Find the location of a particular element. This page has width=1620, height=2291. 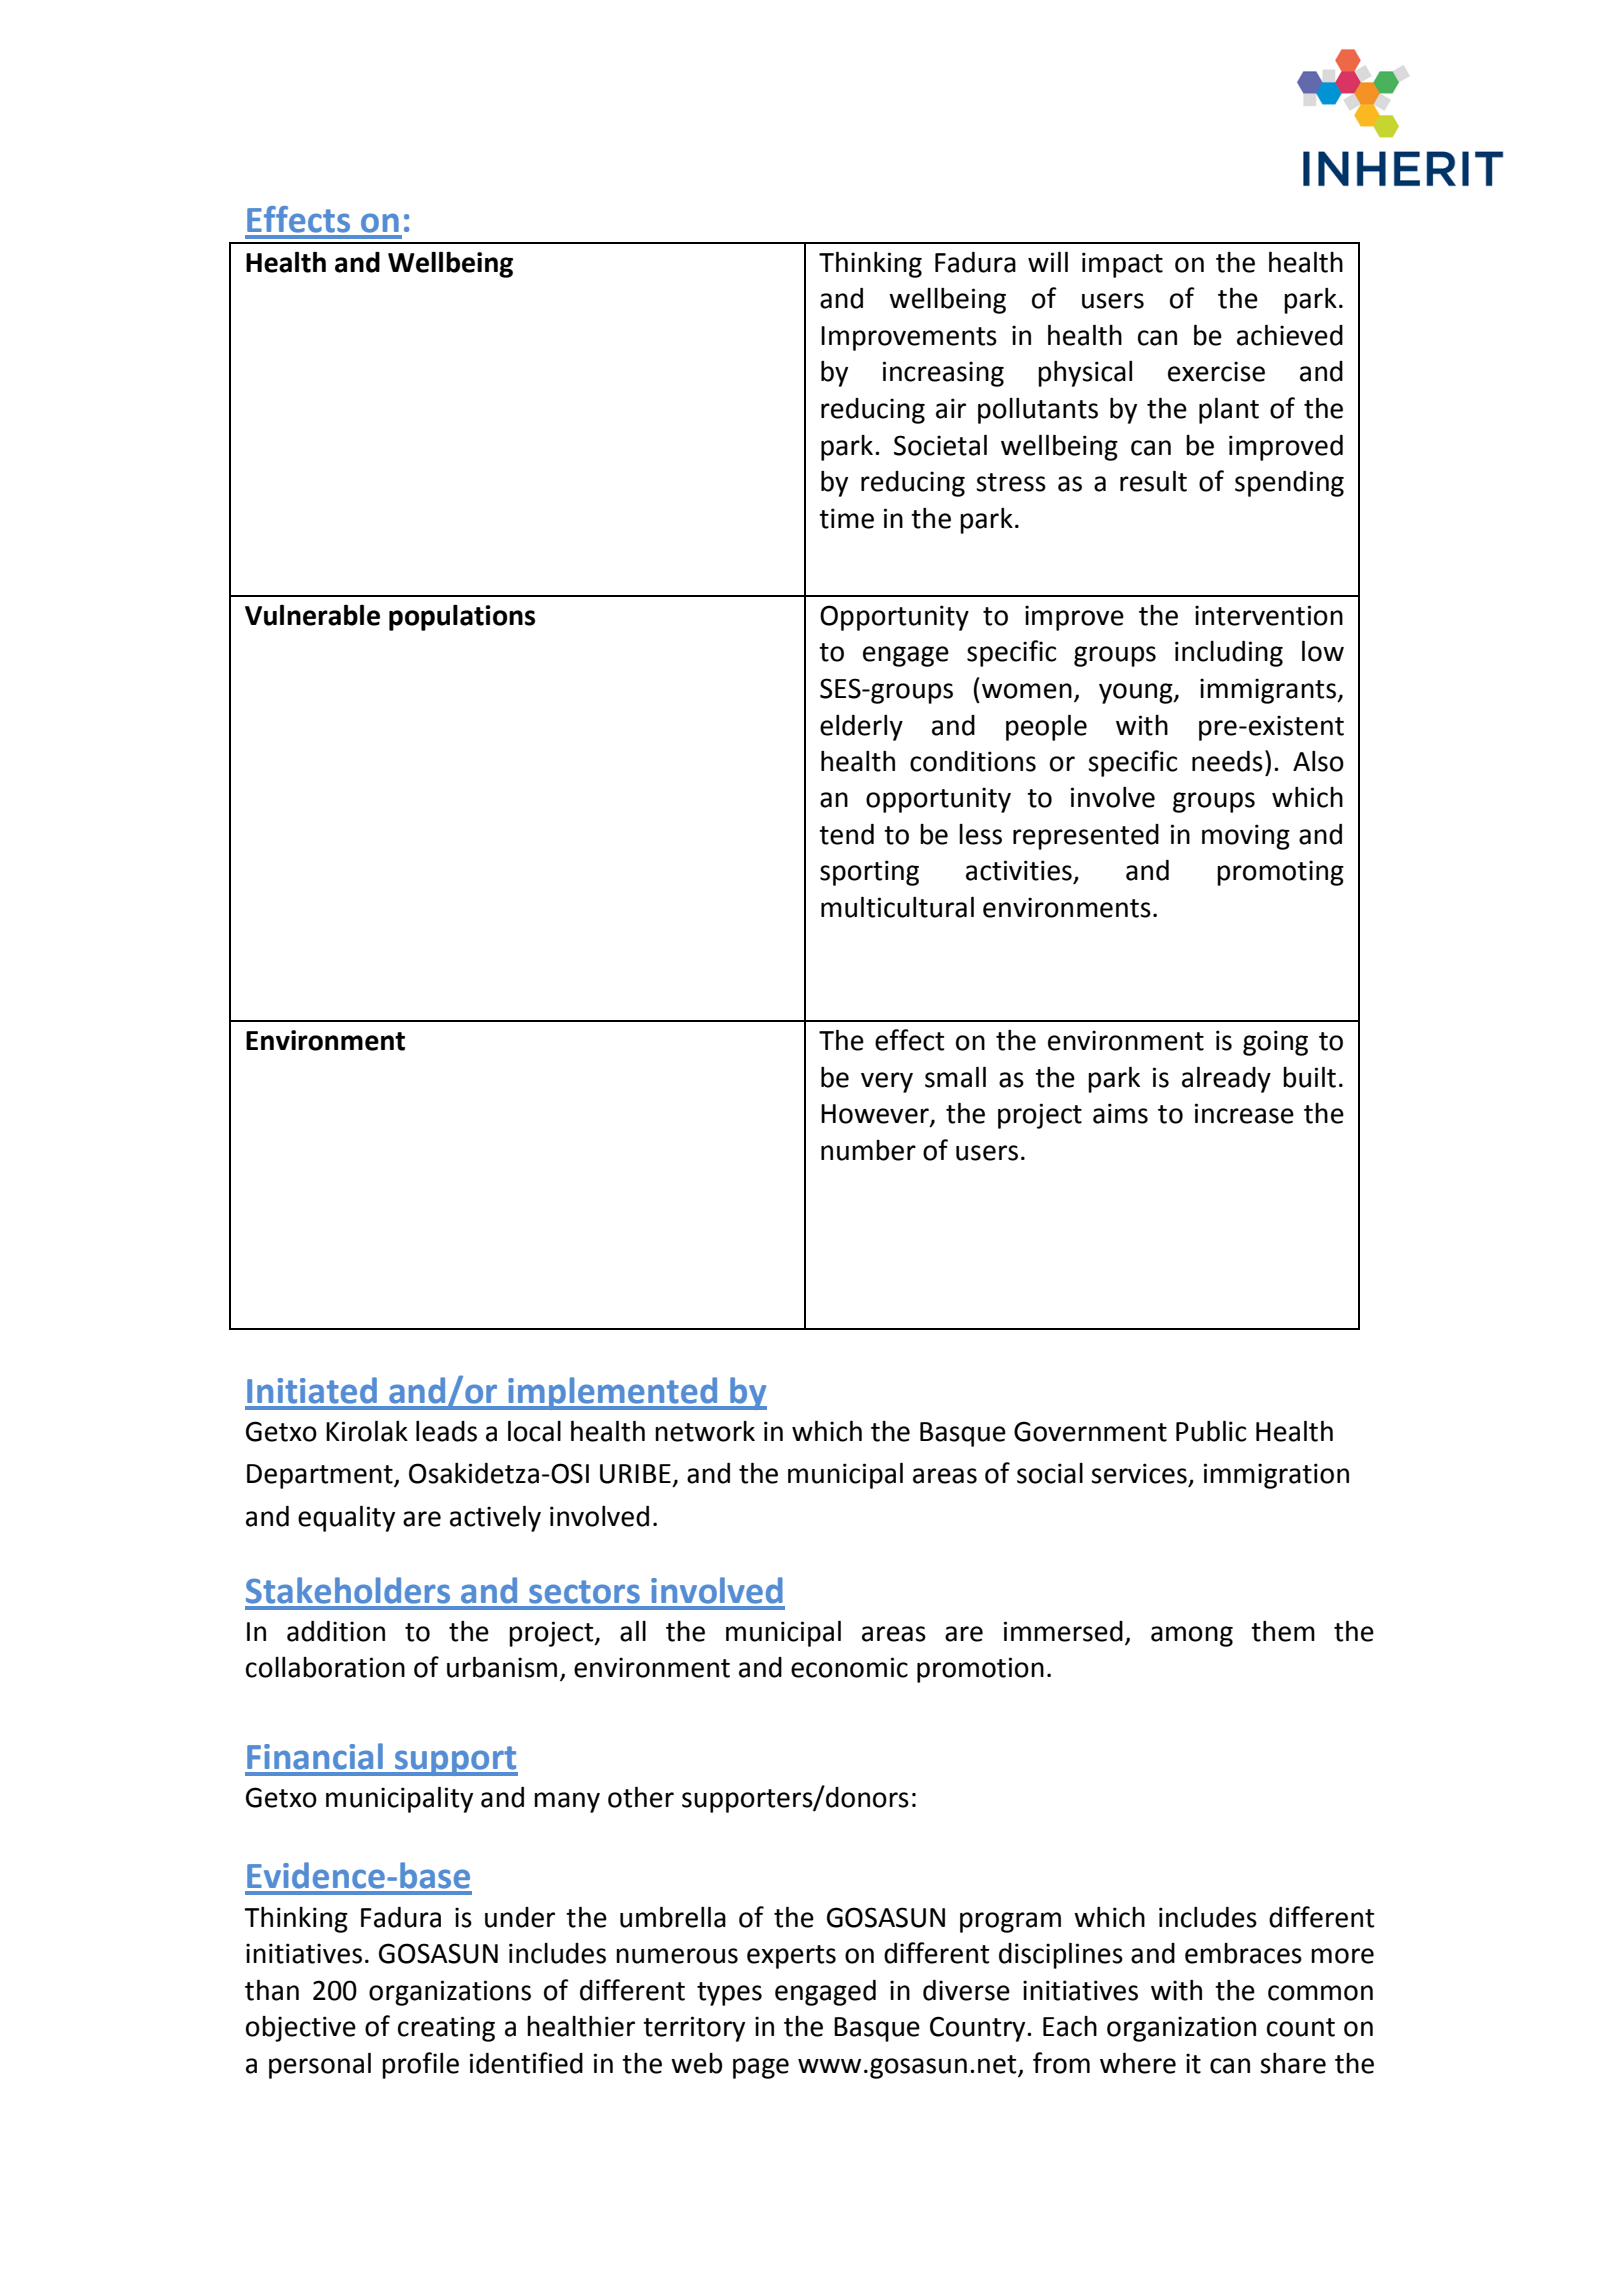

Vulnerable is located at coordinates (312, 615).
